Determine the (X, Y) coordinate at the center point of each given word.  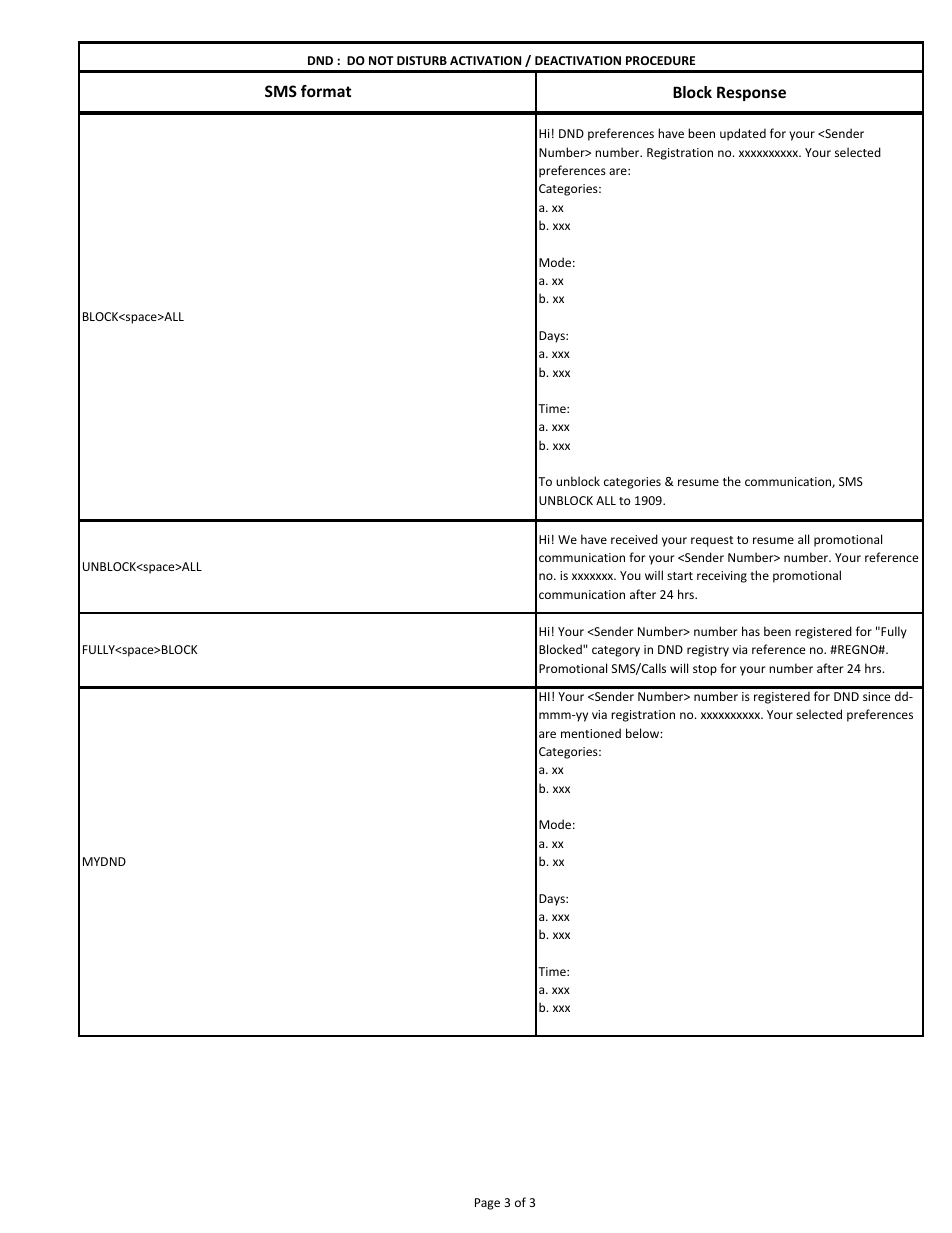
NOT (381, 60)
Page (487, 1204)
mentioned (591, 733)
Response (751, 93)
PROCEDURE (660, 60)
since (876, 696)
